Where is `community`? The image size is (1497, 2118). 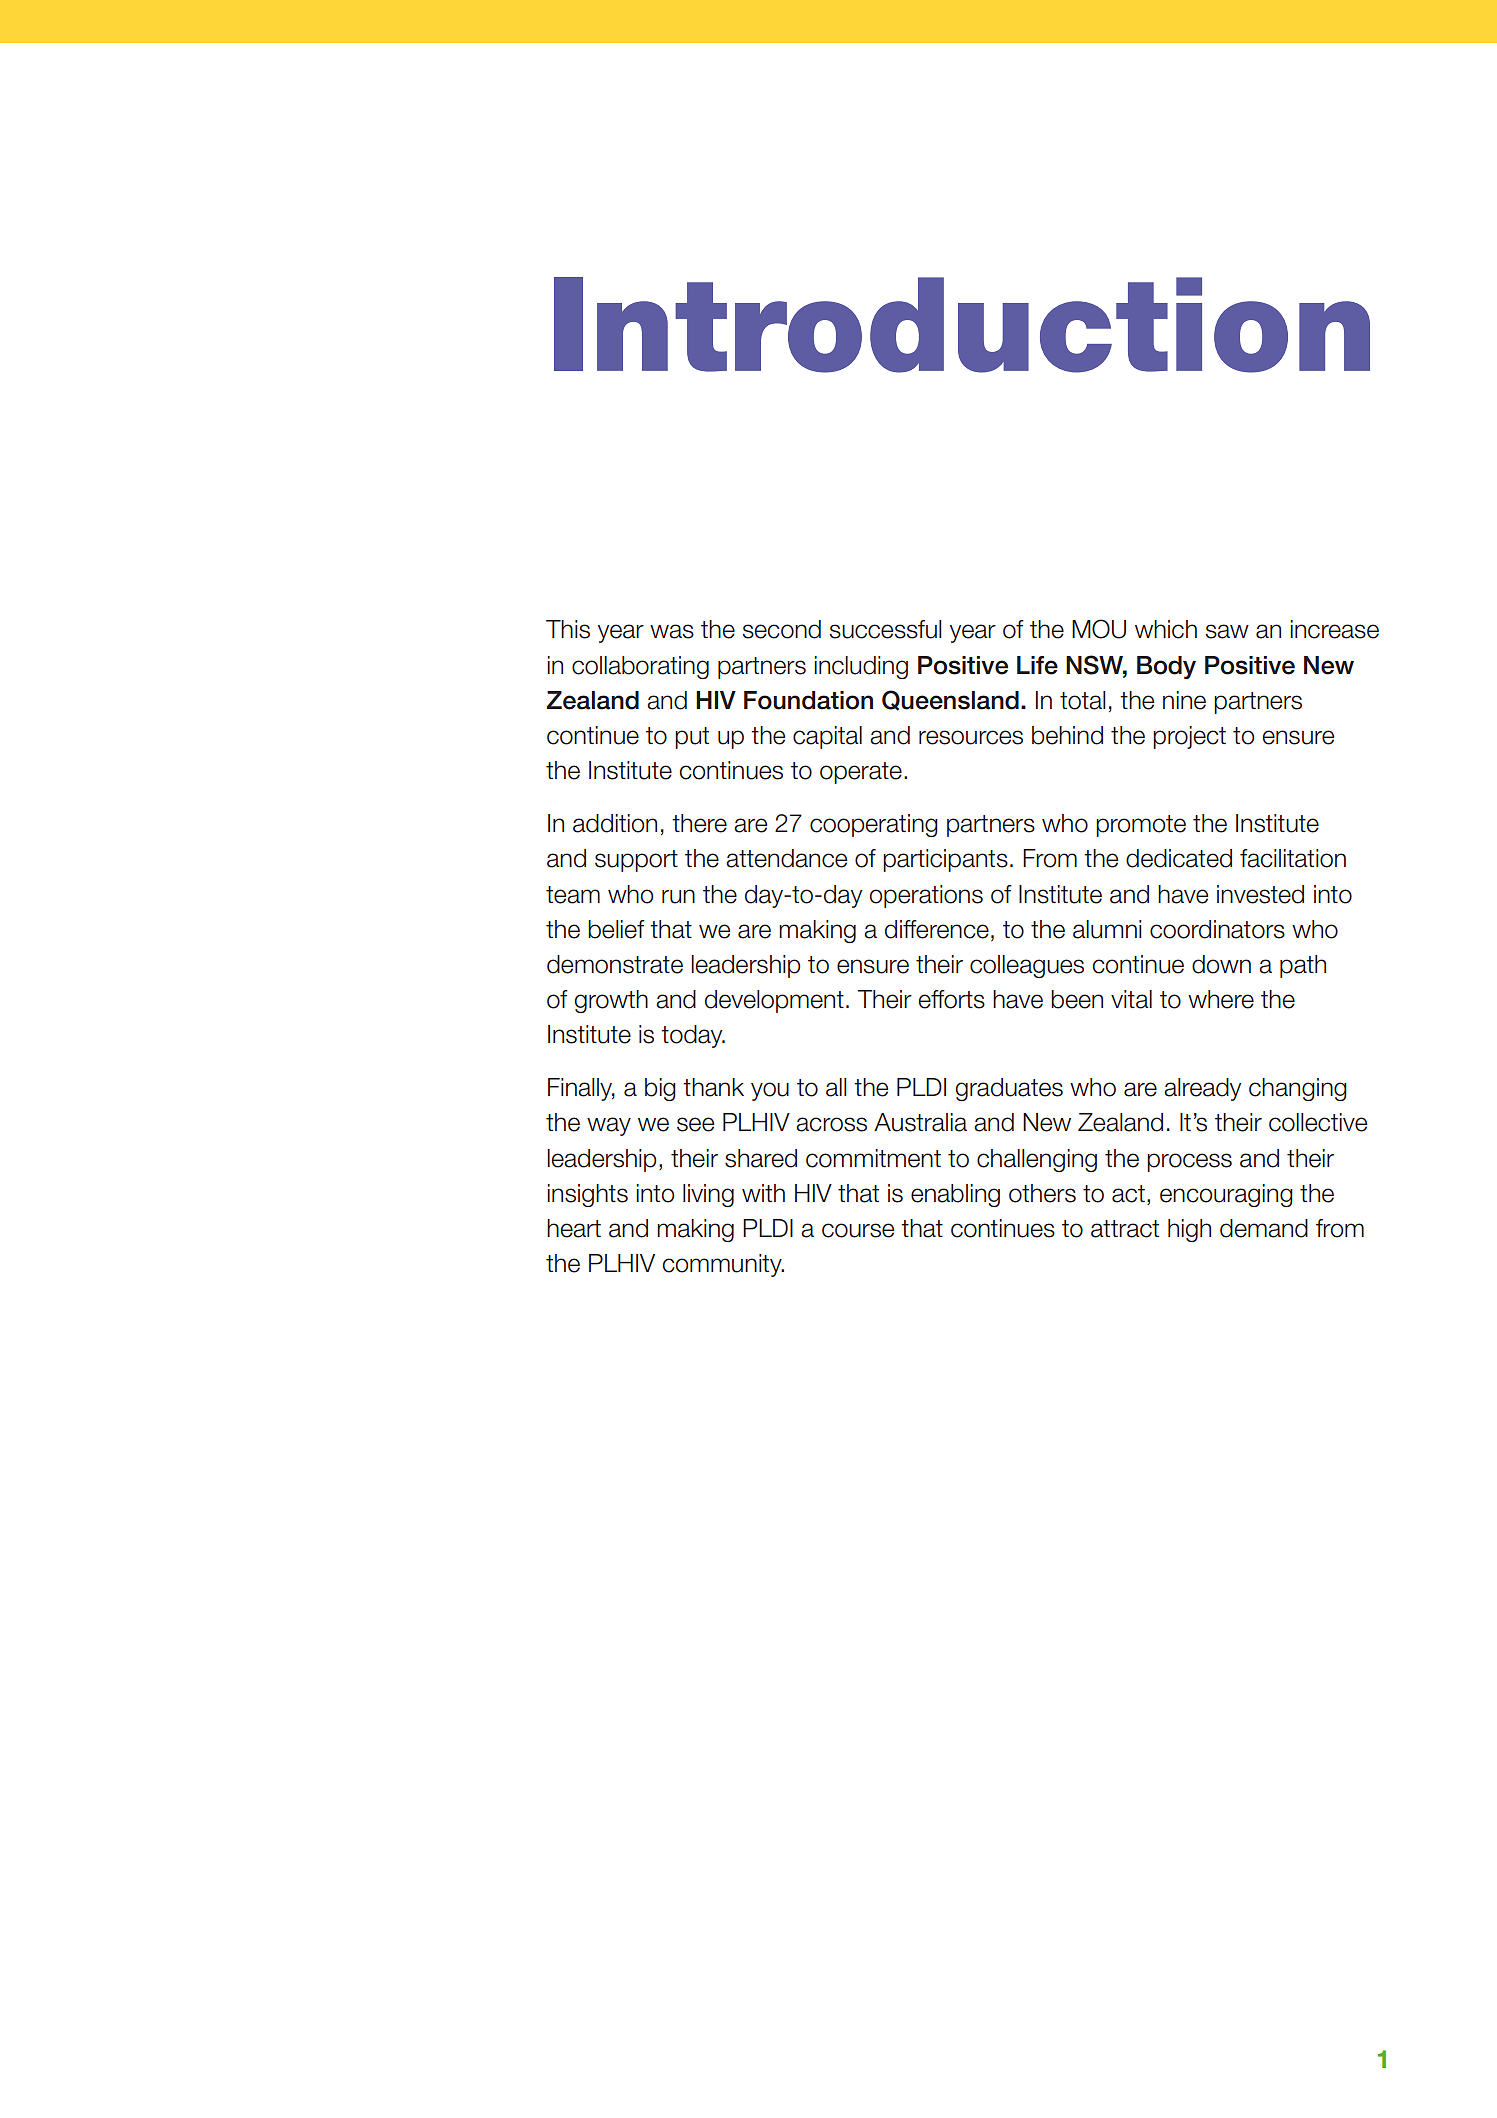
community is located at coordinates (723, 1265).
